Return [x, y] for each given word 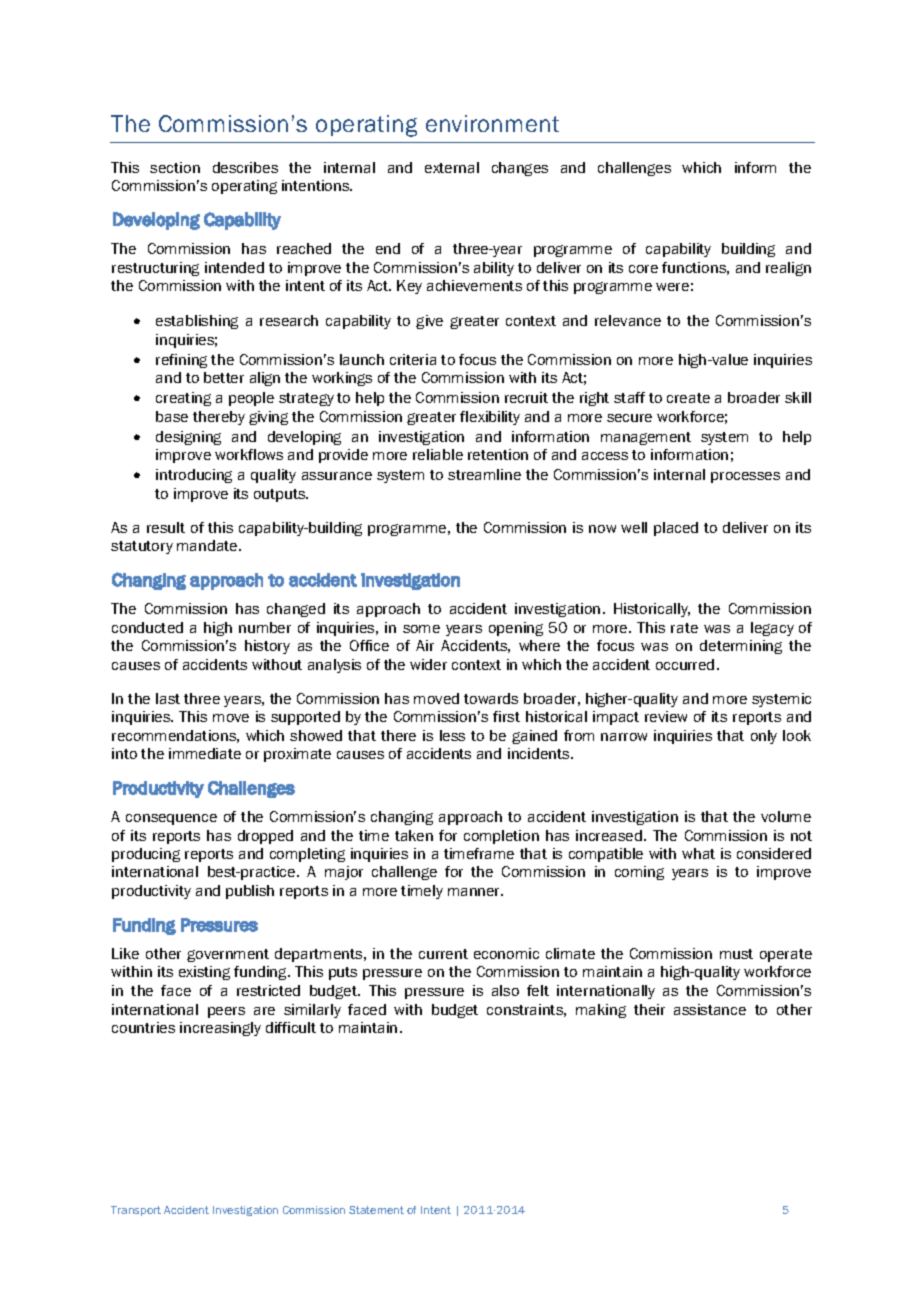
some [421, 629]
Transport [136, 1211]
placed [676, 529]
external [452, 167]
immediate [205, 753]
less [452, 735]
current [443, 954]
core [643, 269]
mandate [208, 545]
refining [181, 361]
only [764, 737]
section [175, 167]
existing [204, 973]
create [688, 398]
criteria [413, 359]
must [736, 954]
